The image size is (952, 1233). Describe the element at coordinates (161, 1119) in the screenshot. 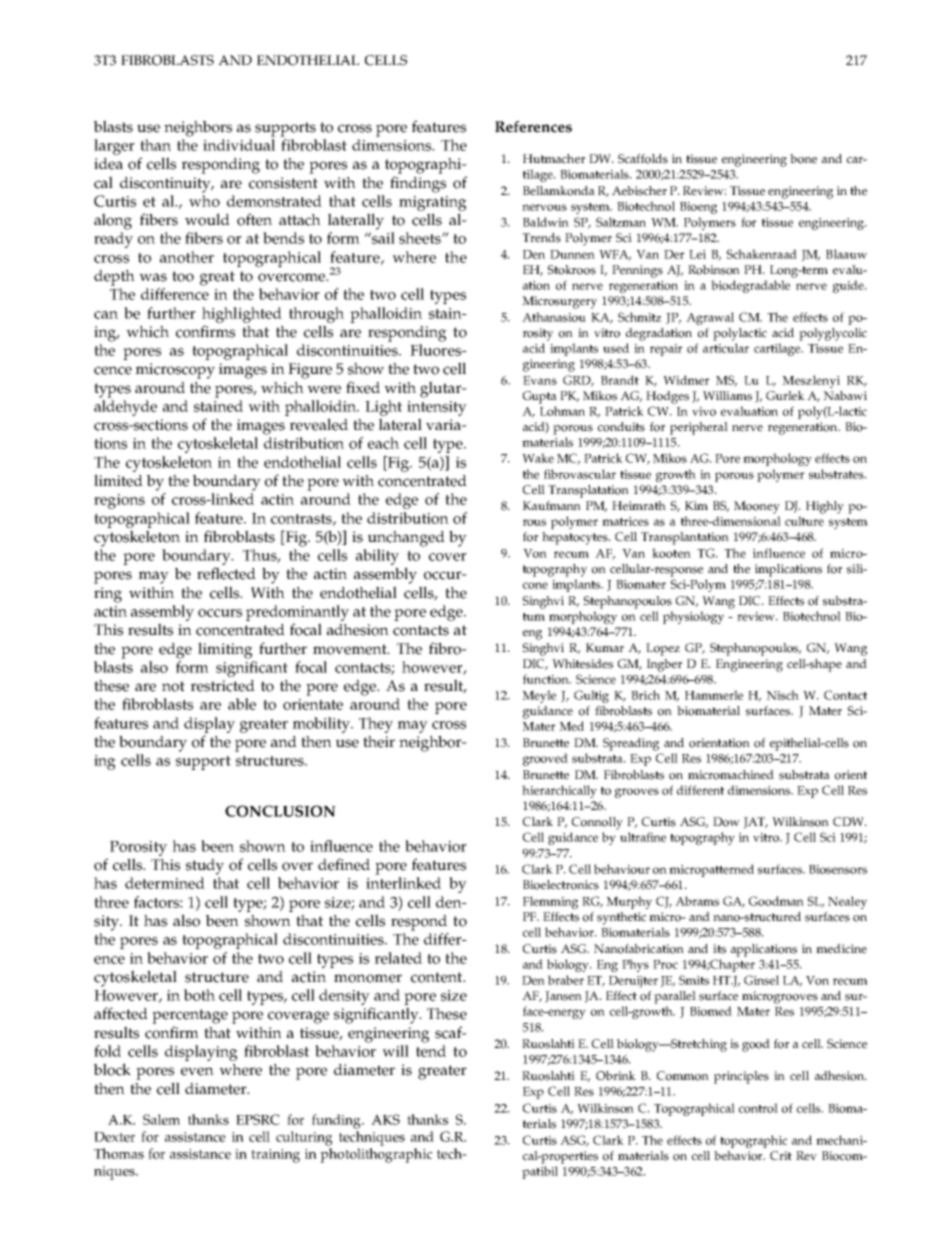

I see `Salem` at that location.
